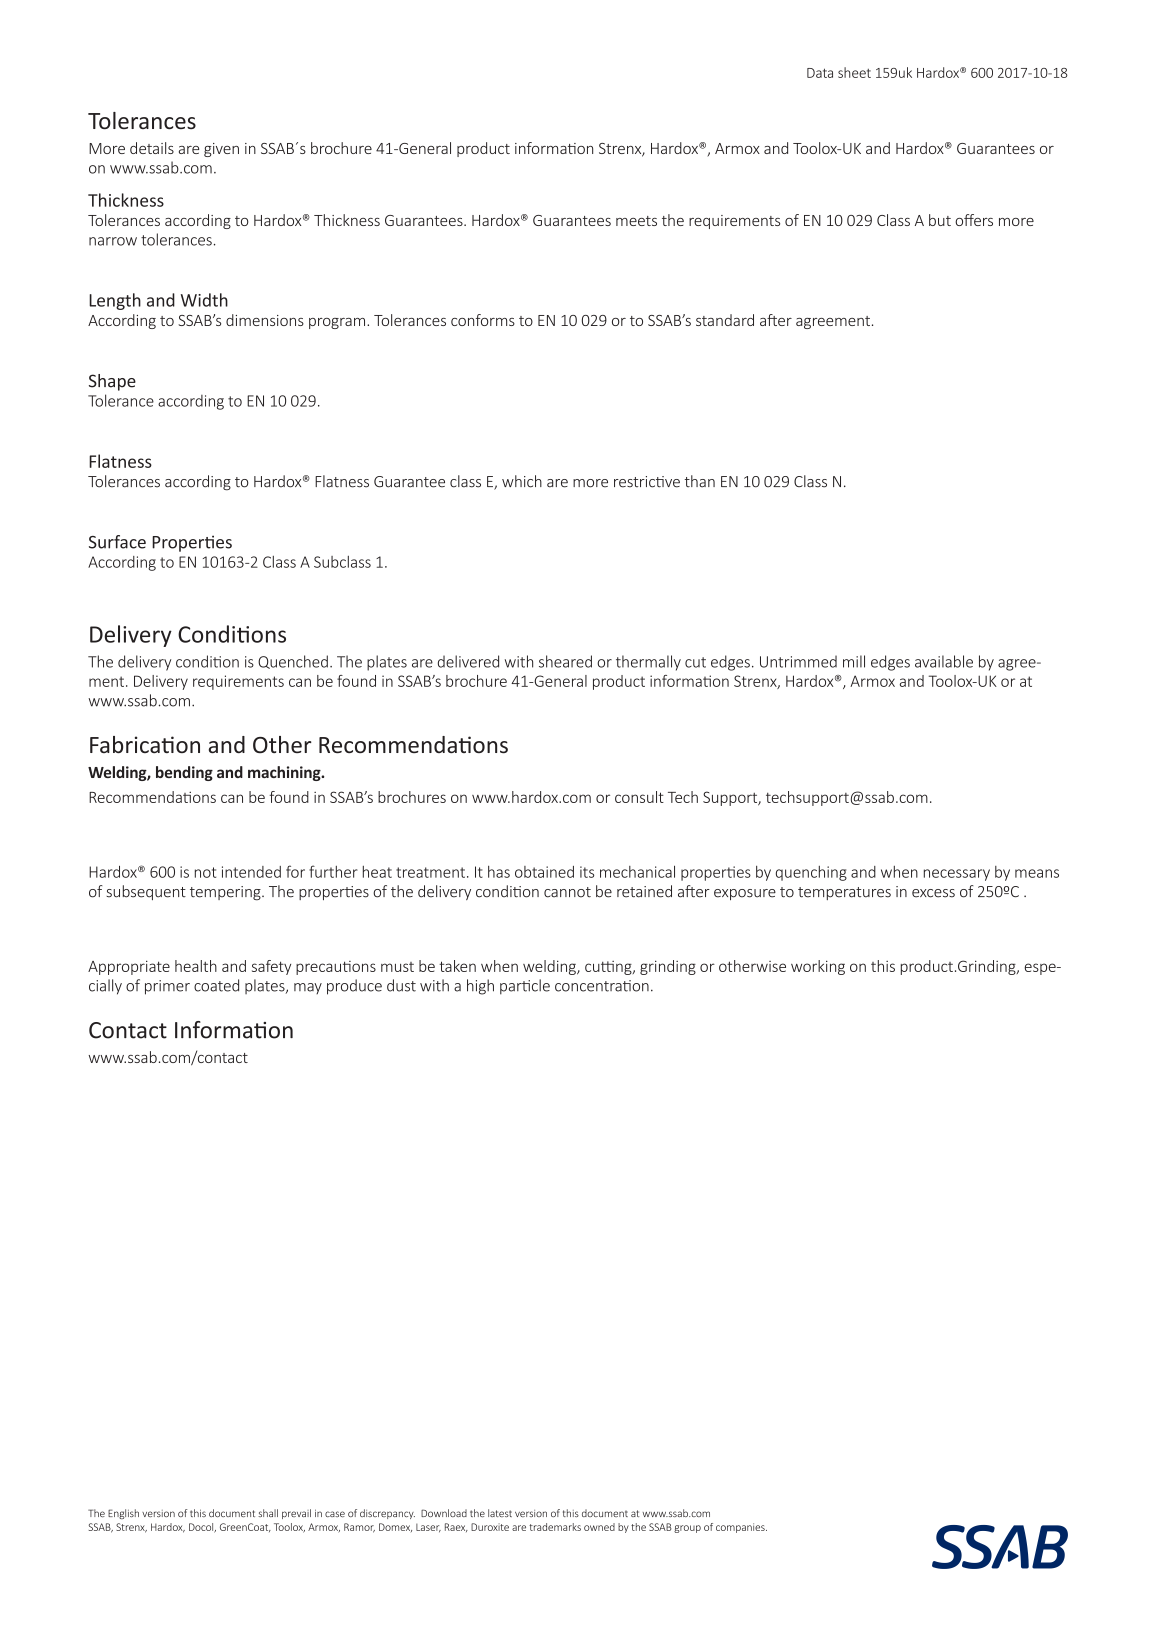 This page has width=1156, height=1635. What do you see at coordinates (184, 773) in the page?
I see `bending` at bounding box center [184, 773].
